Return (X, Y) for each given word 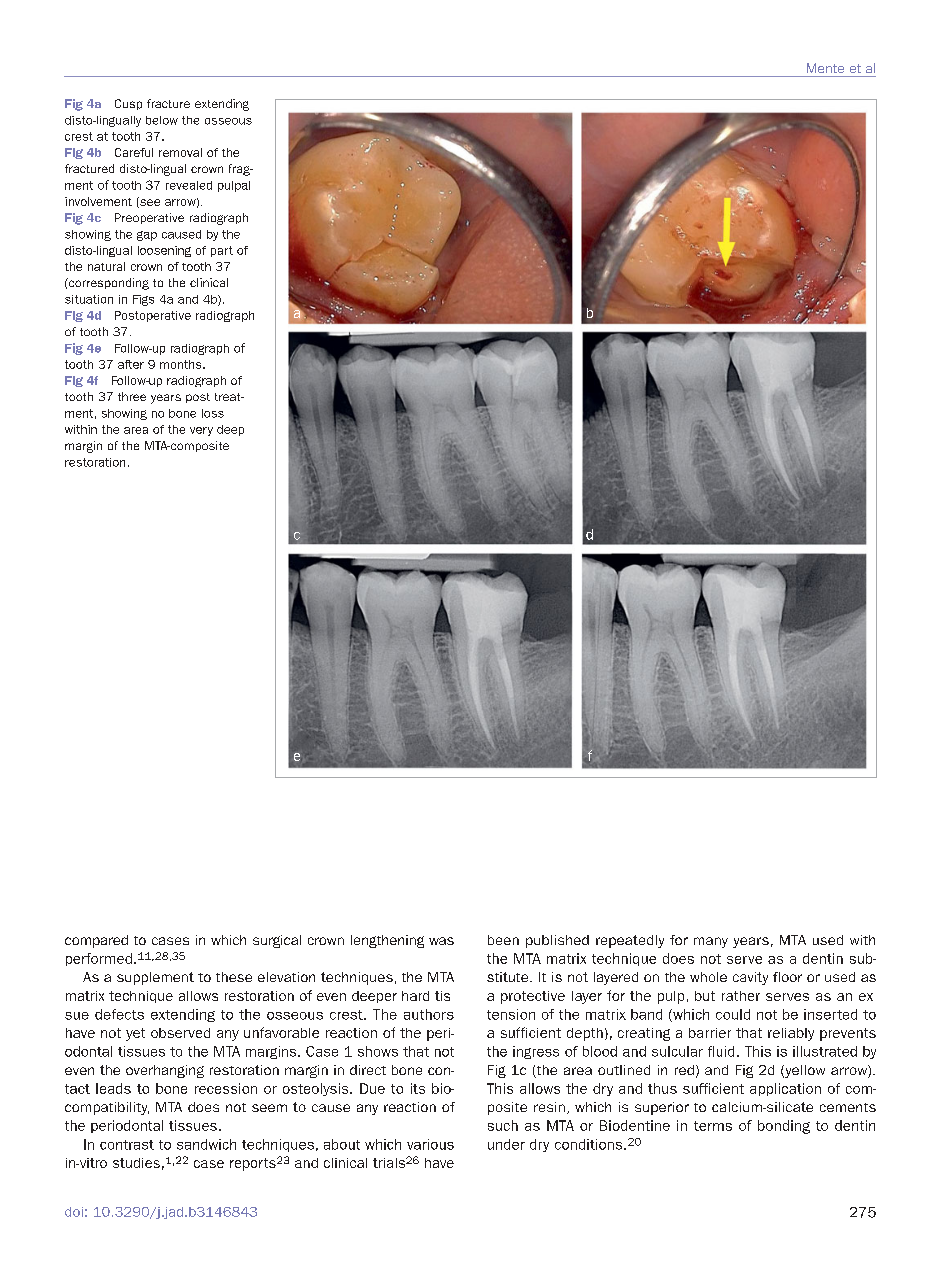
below (162, 120)
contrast (127, 1145)
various (430, 1144)
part (222, 251)
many (711, 942)
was (441, 941)
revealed (189, 185)
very (201, 431)
